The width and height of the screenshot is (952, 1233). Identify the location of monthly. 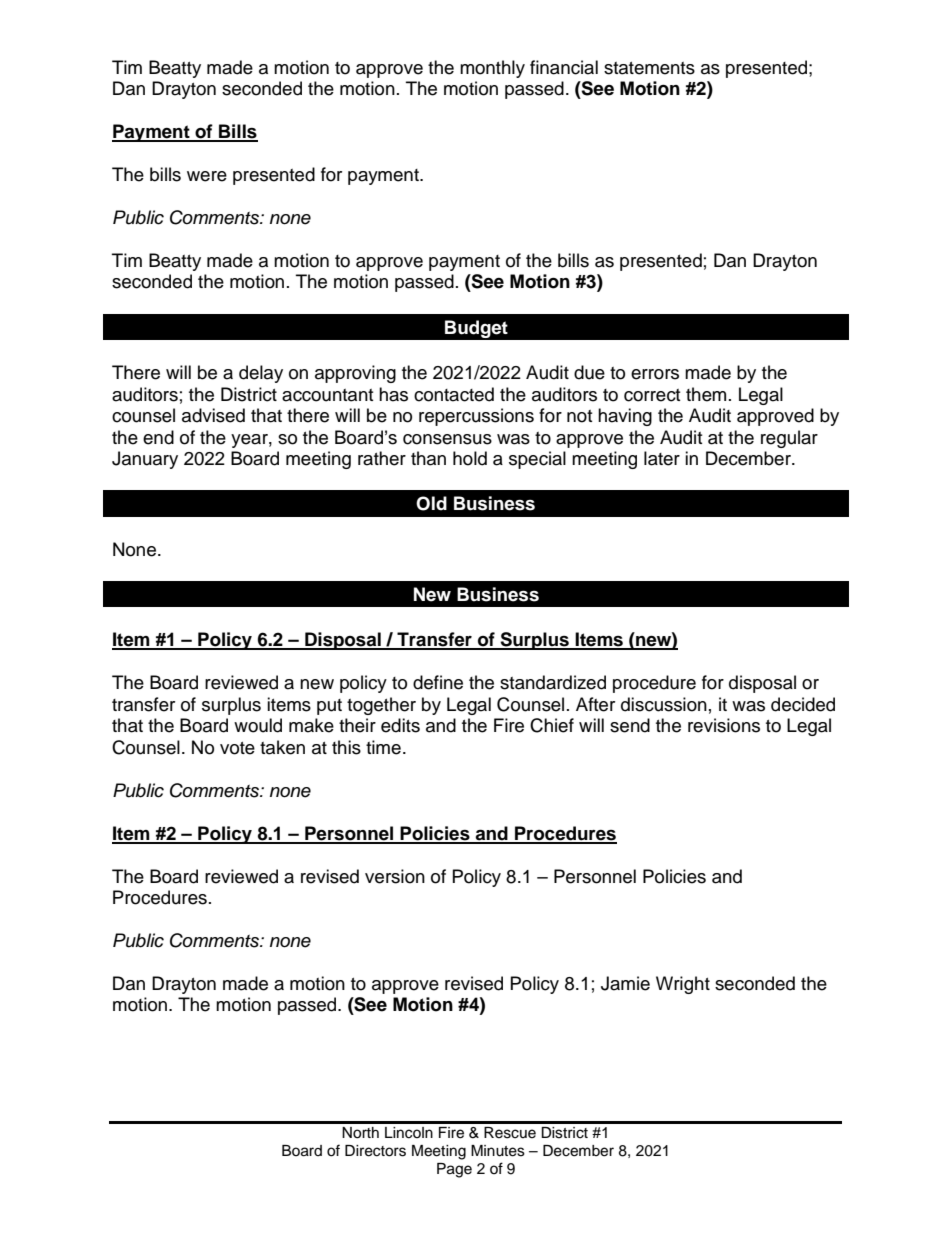
(492, 69).
